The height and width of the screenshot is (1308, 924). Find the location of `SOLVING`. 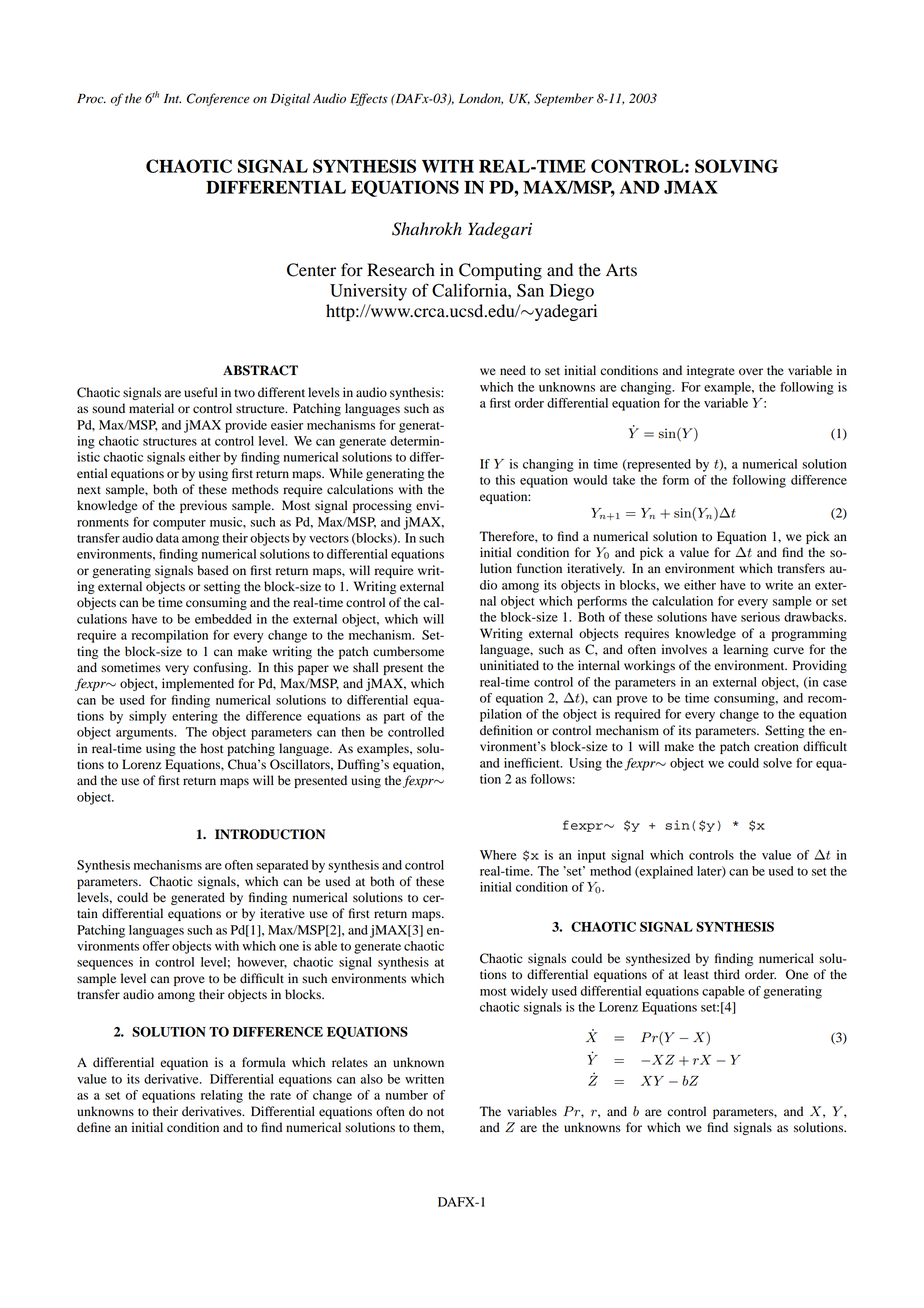

SOLVING is located at coordinates (736, 166).
